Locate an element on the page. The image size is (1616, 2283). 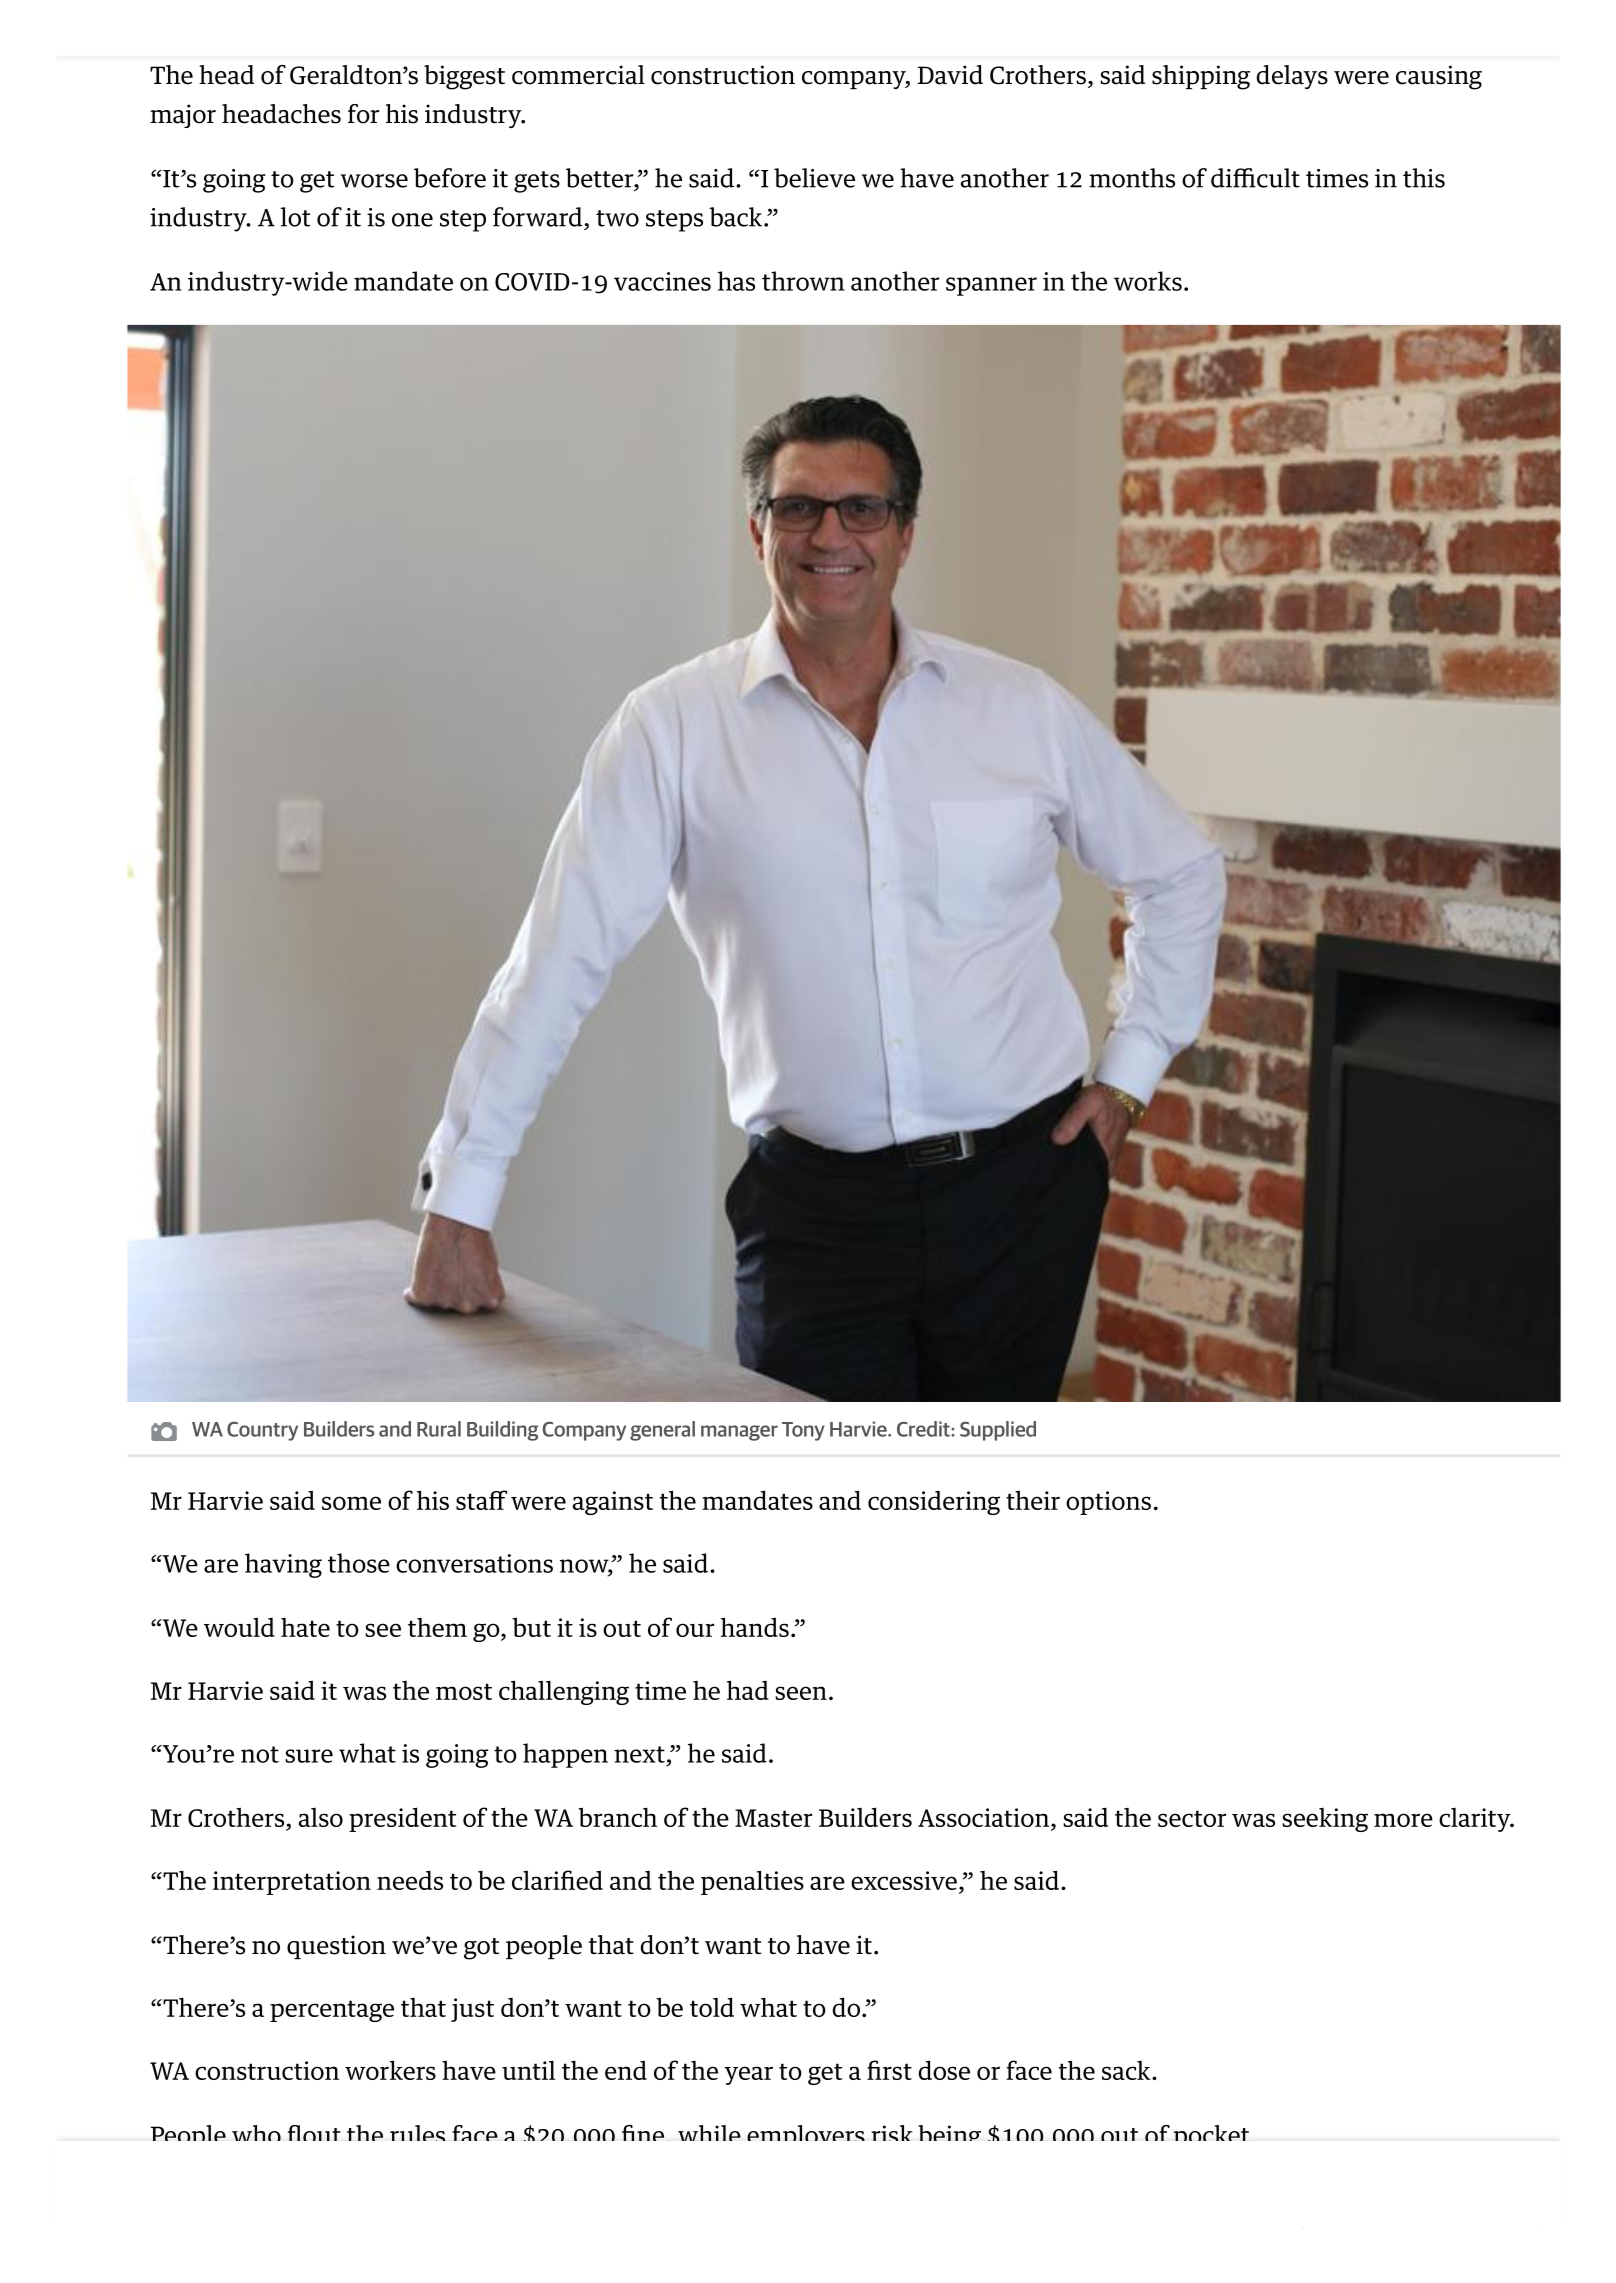
thrown is located at coordinates (803, 281).
